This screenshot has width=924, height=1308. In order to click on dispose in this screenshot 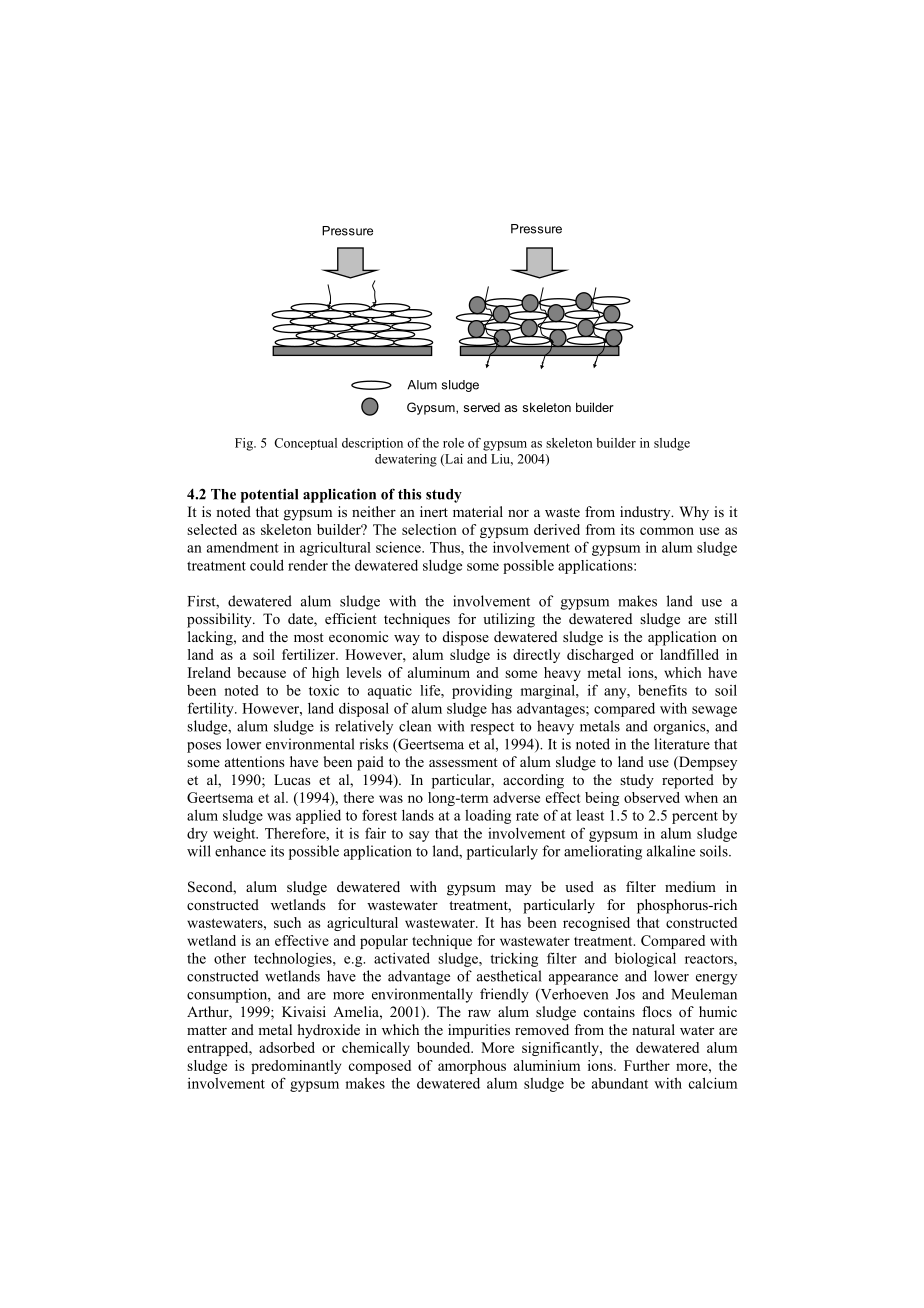, I will do `click(466, 638)`.
